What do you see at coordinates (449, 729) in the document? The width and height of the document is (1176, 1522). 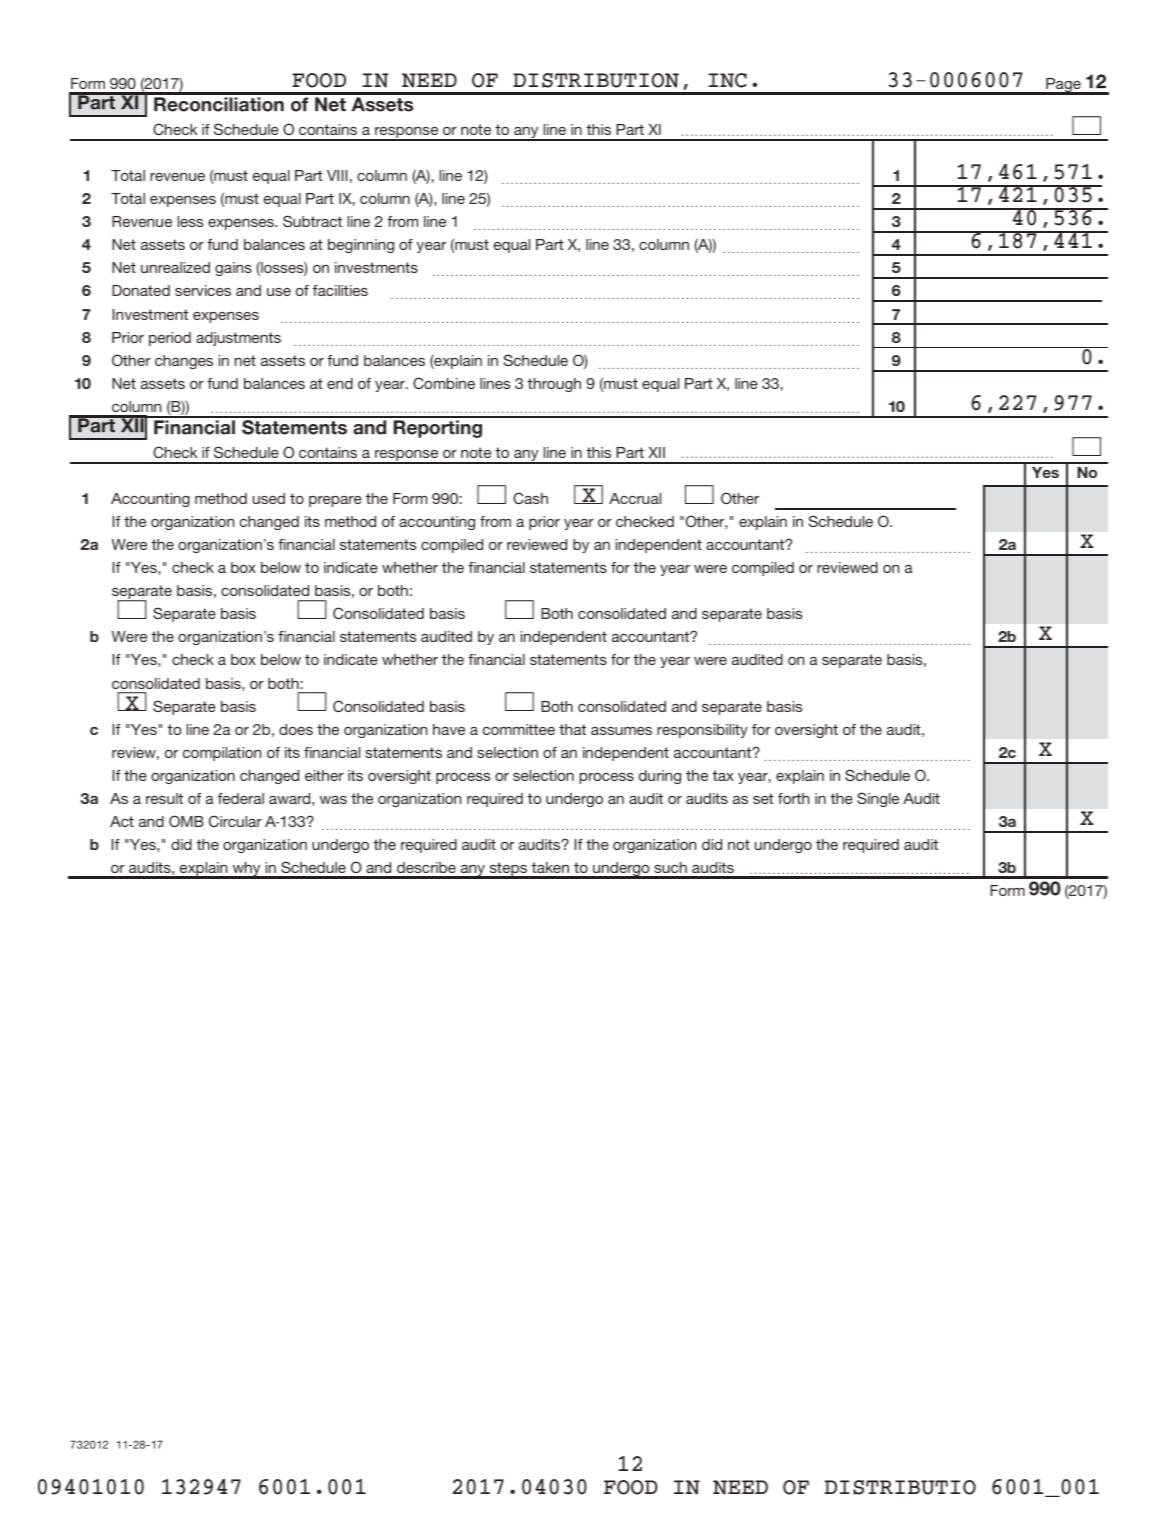 I see `have` at bounding box center [449, 729].
